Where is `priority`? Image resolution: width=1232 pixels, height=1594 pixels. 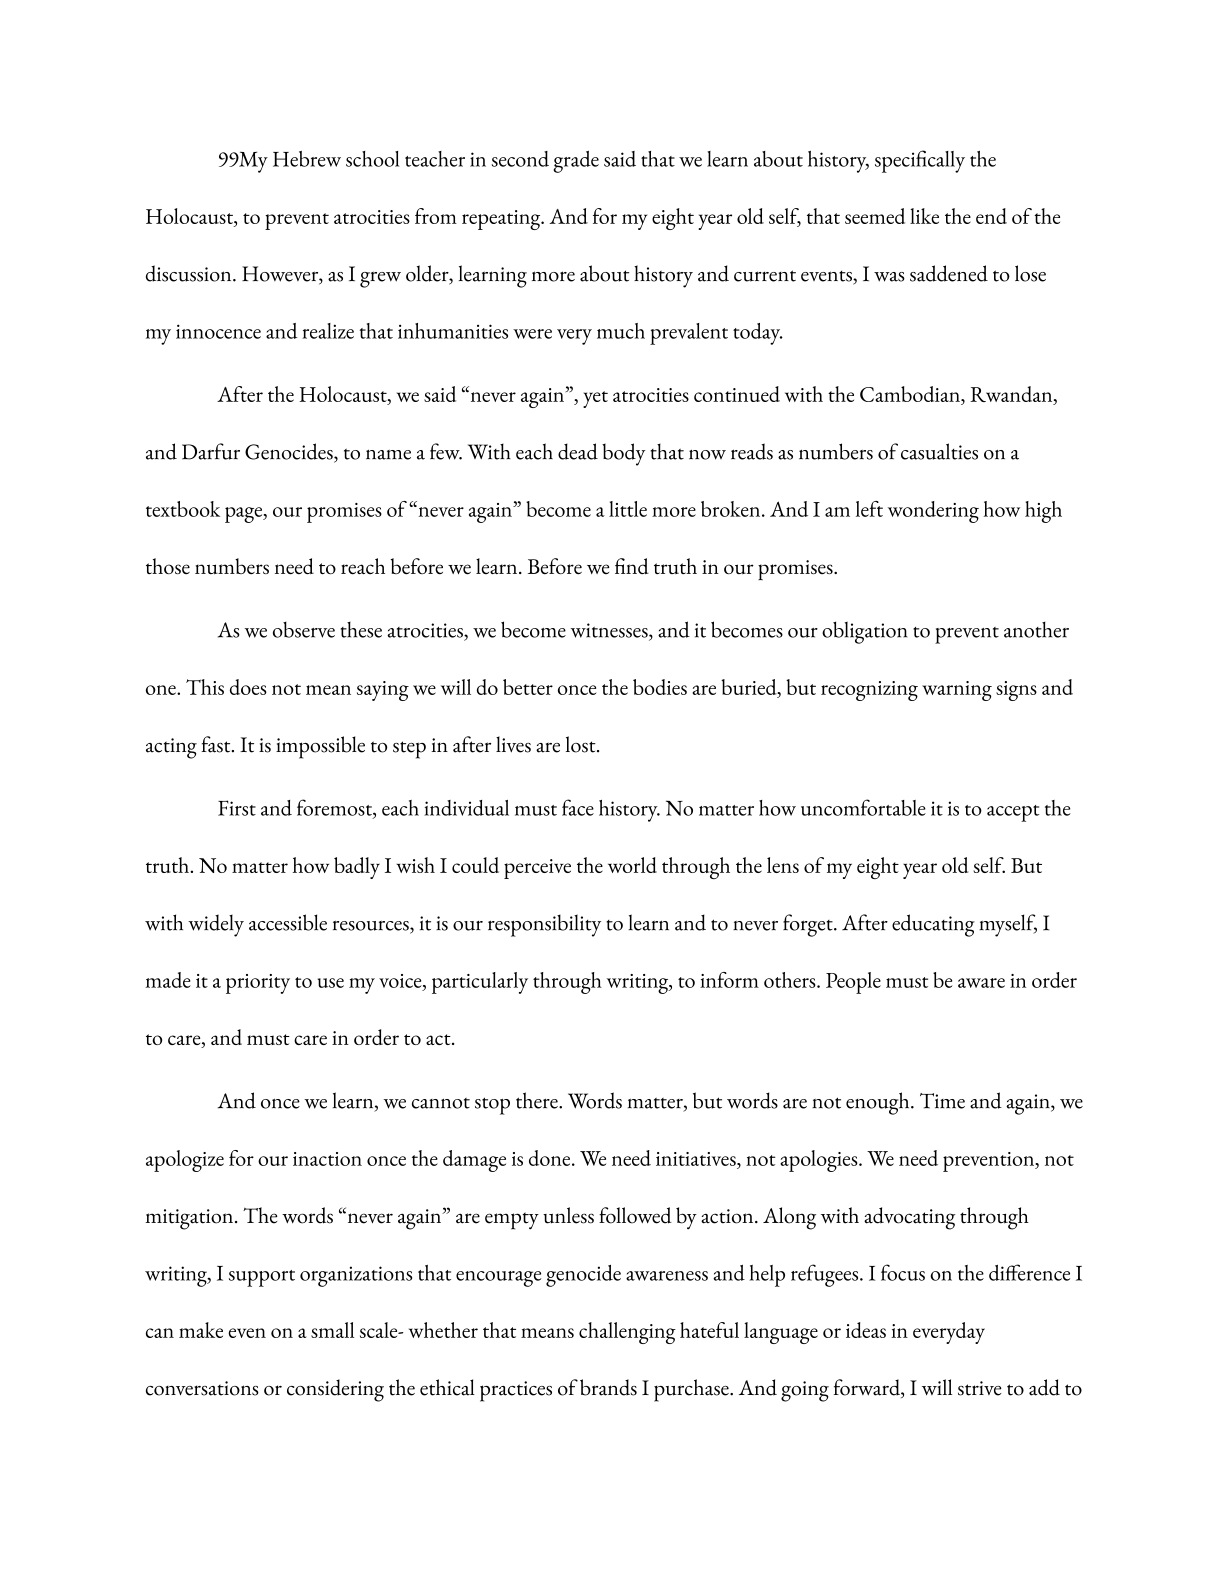
priority is located at coordinates (258, 984).
